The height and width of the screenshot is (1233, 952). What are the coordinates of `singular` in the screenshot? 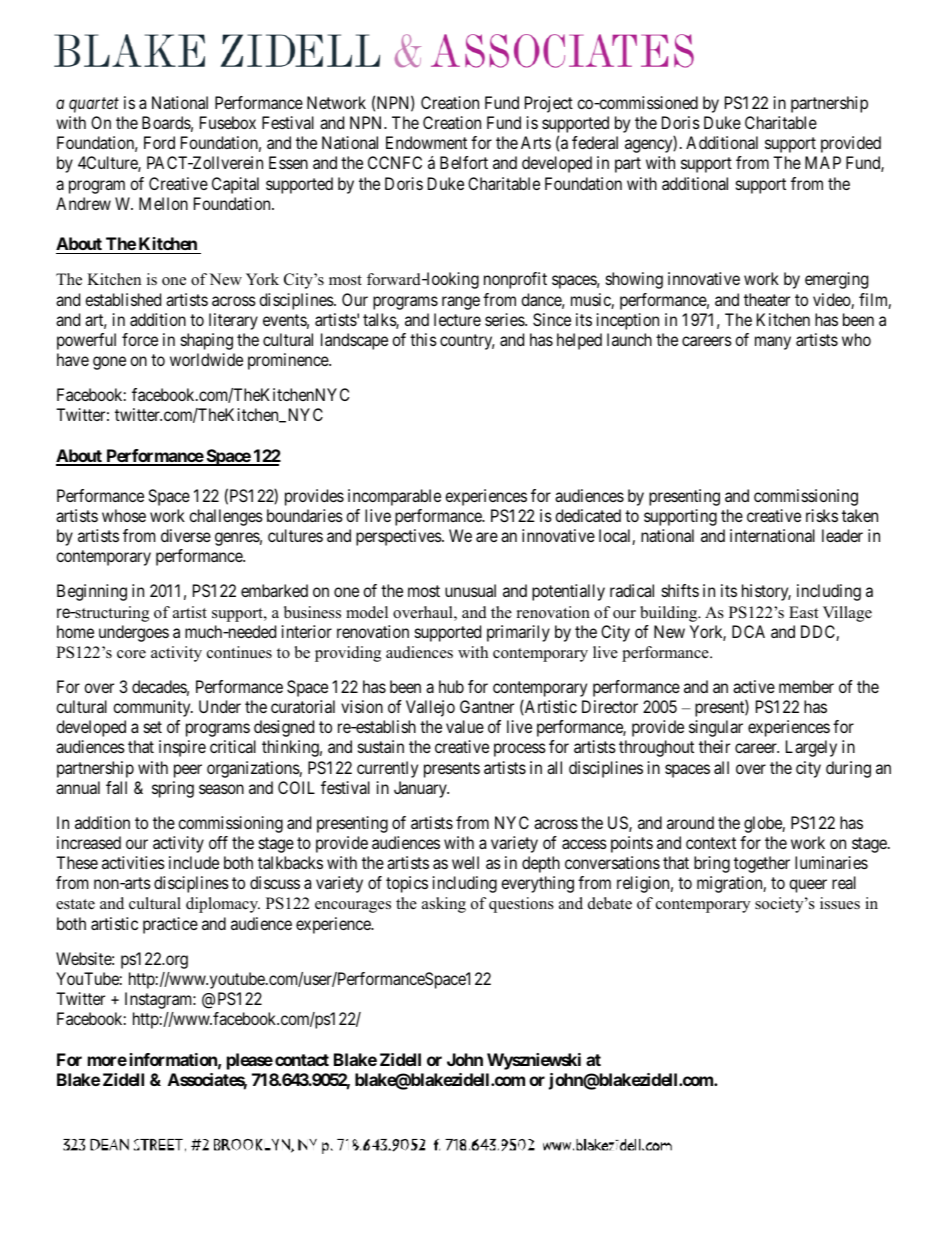 It's located at (716, 728).
